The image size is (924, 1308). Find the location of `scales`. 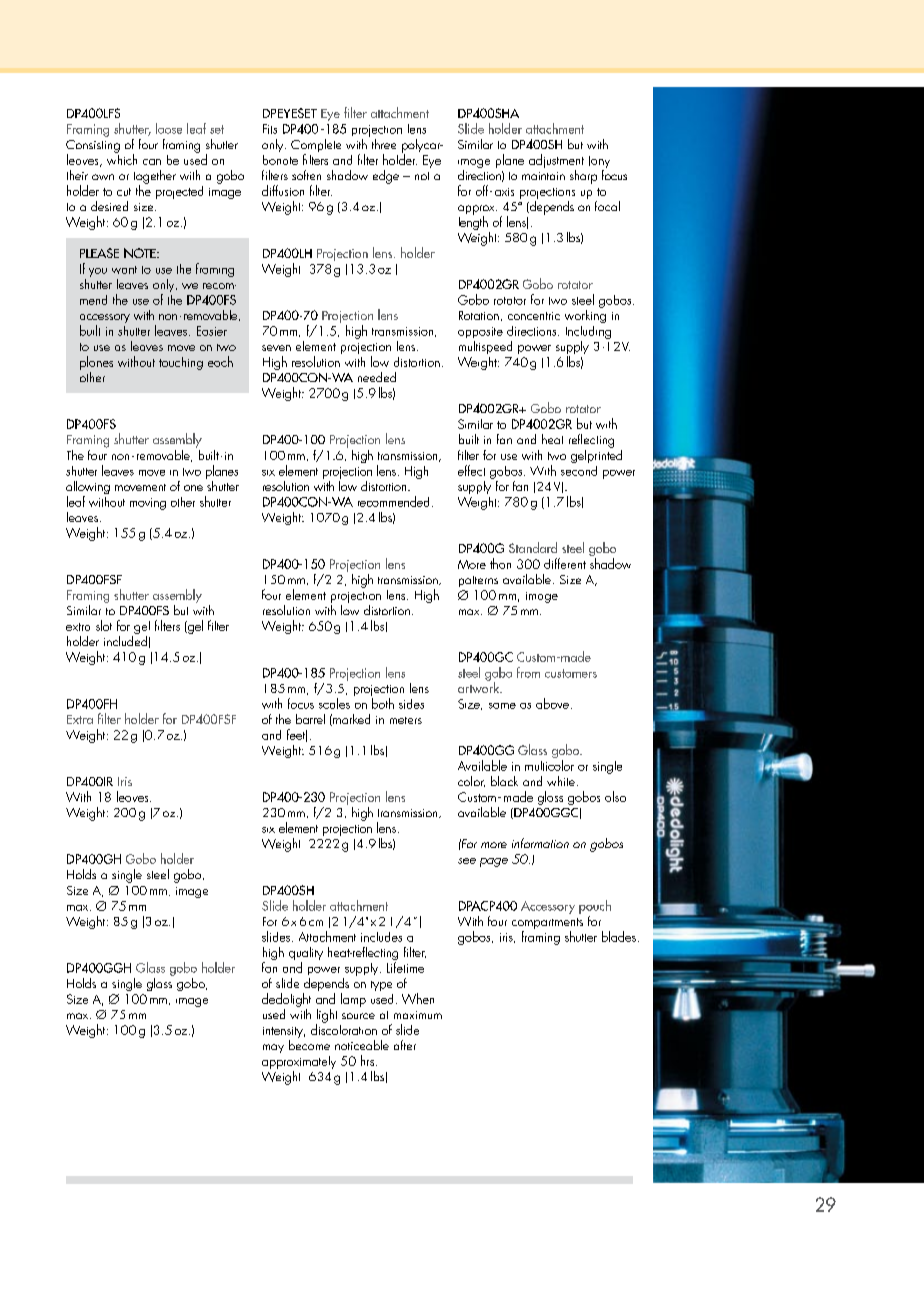

scales is located at coordinates (334, 703).
